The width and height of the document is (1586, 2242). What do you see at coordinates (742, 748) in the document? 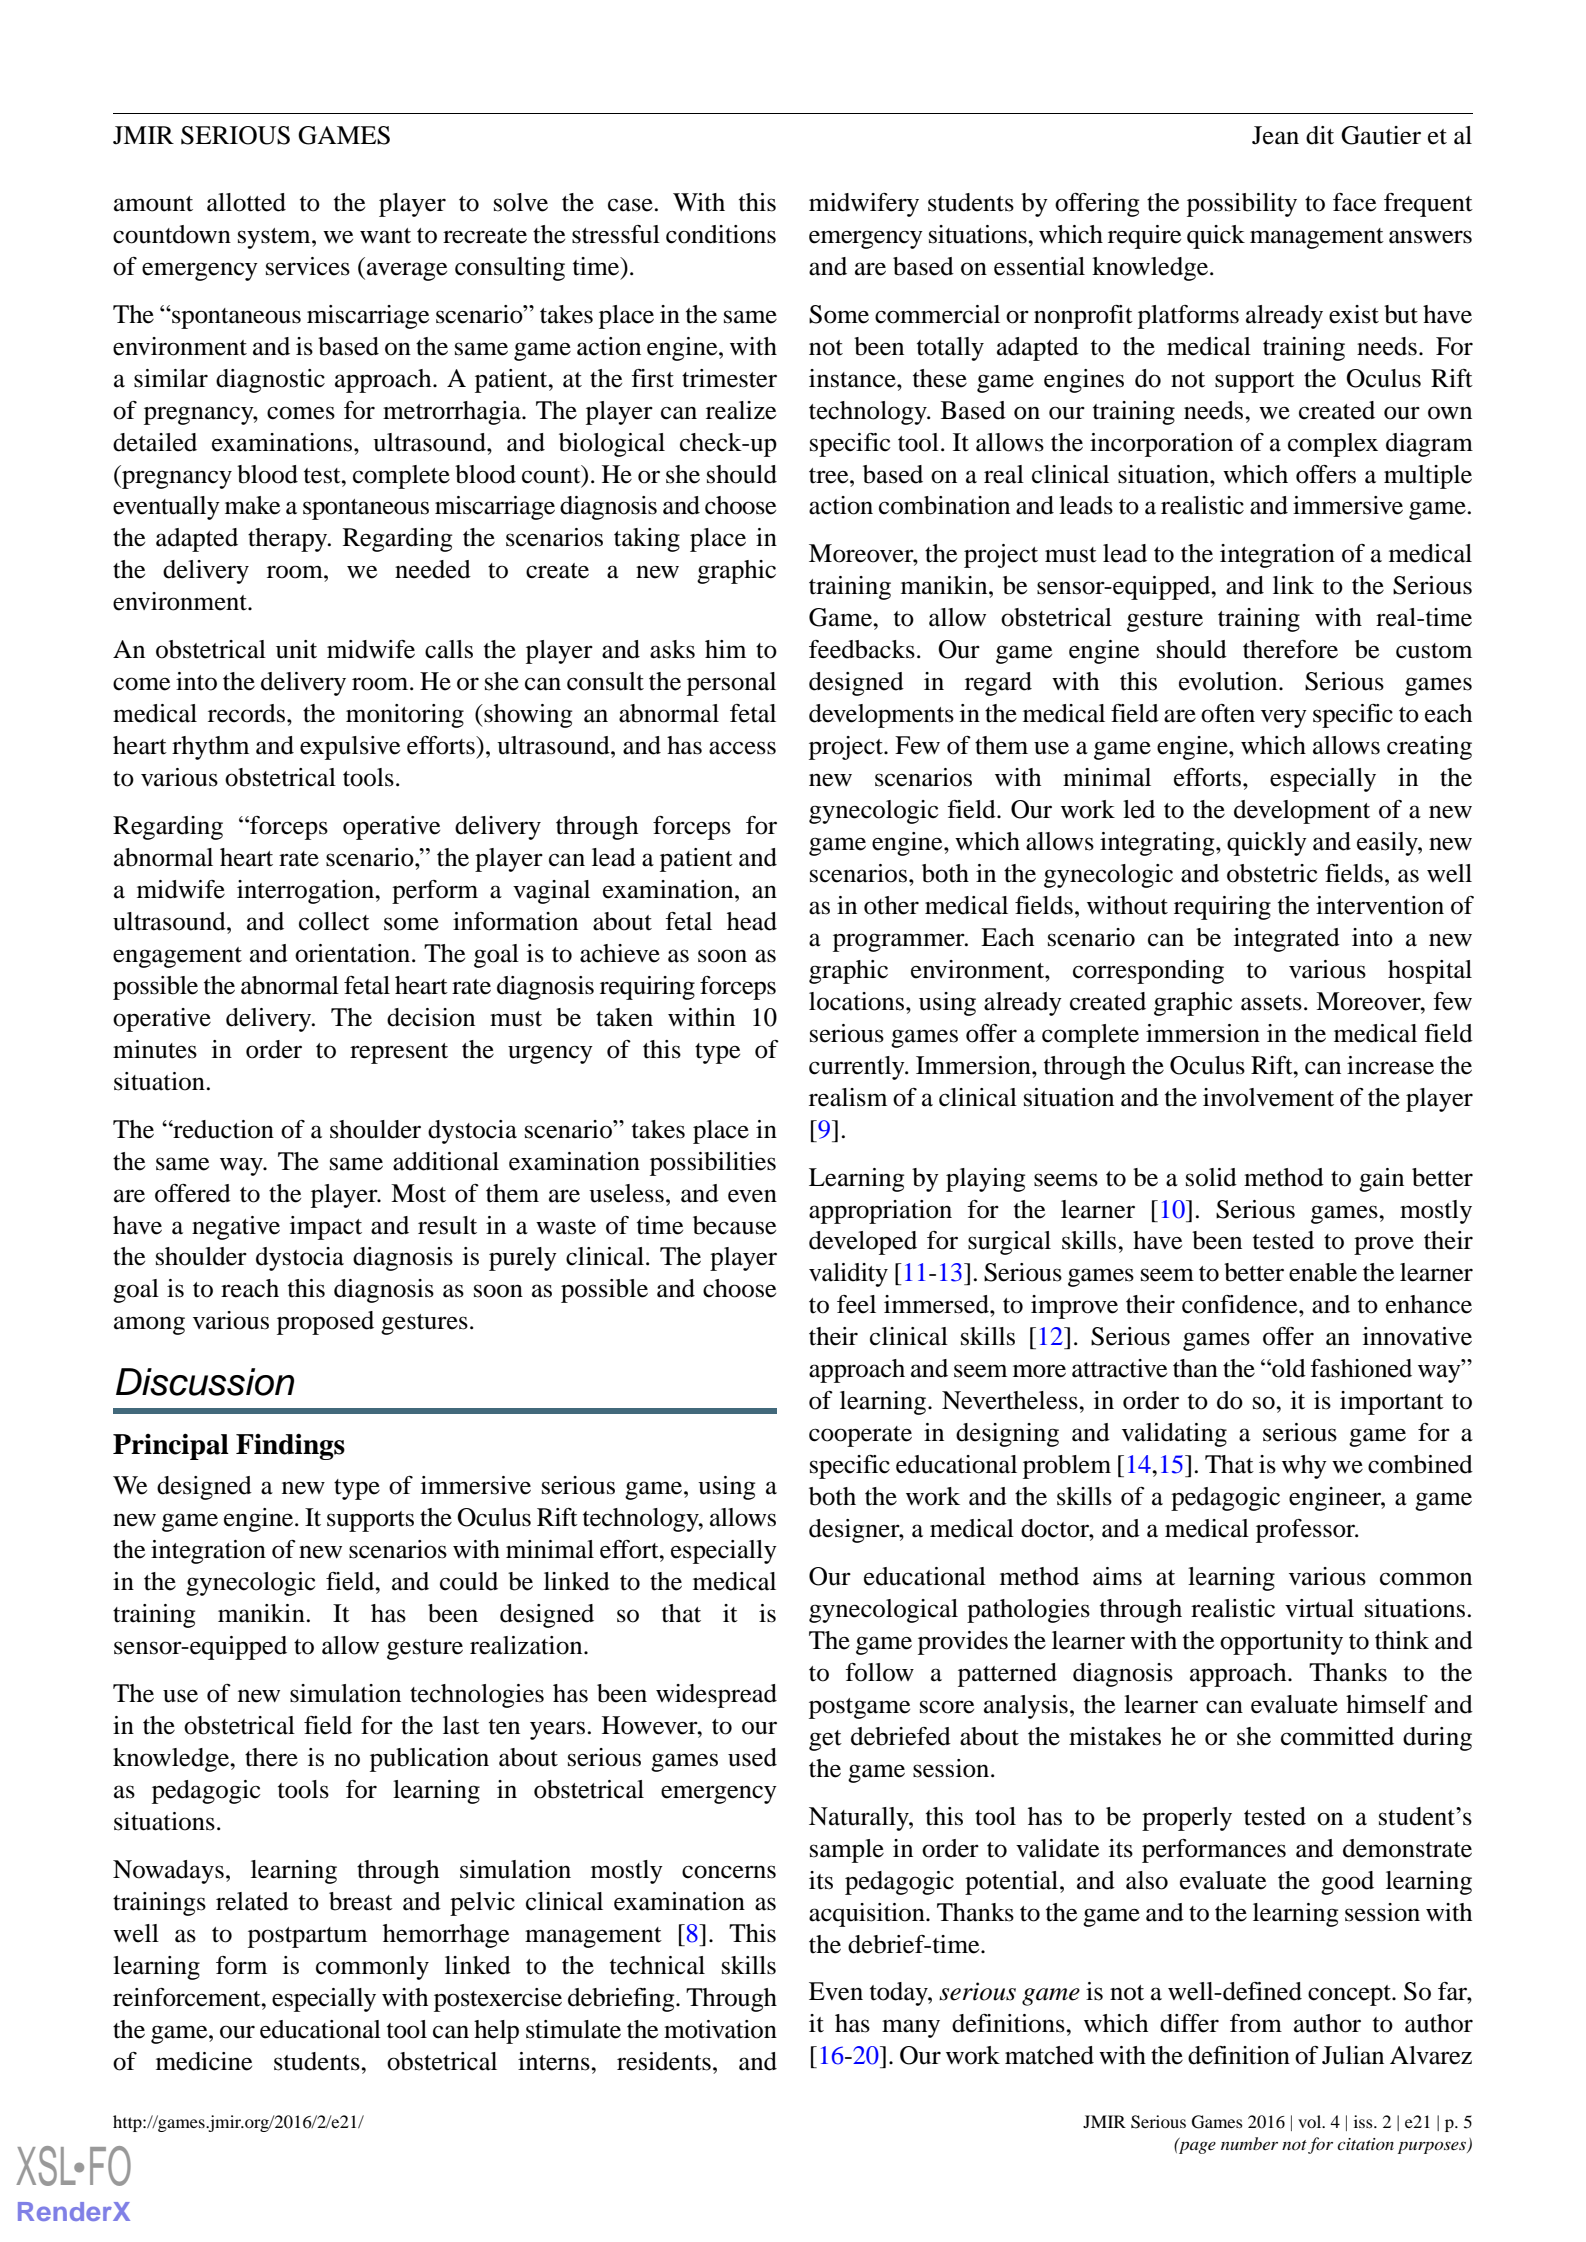
I see `access` at bounding box center [742, 748].
